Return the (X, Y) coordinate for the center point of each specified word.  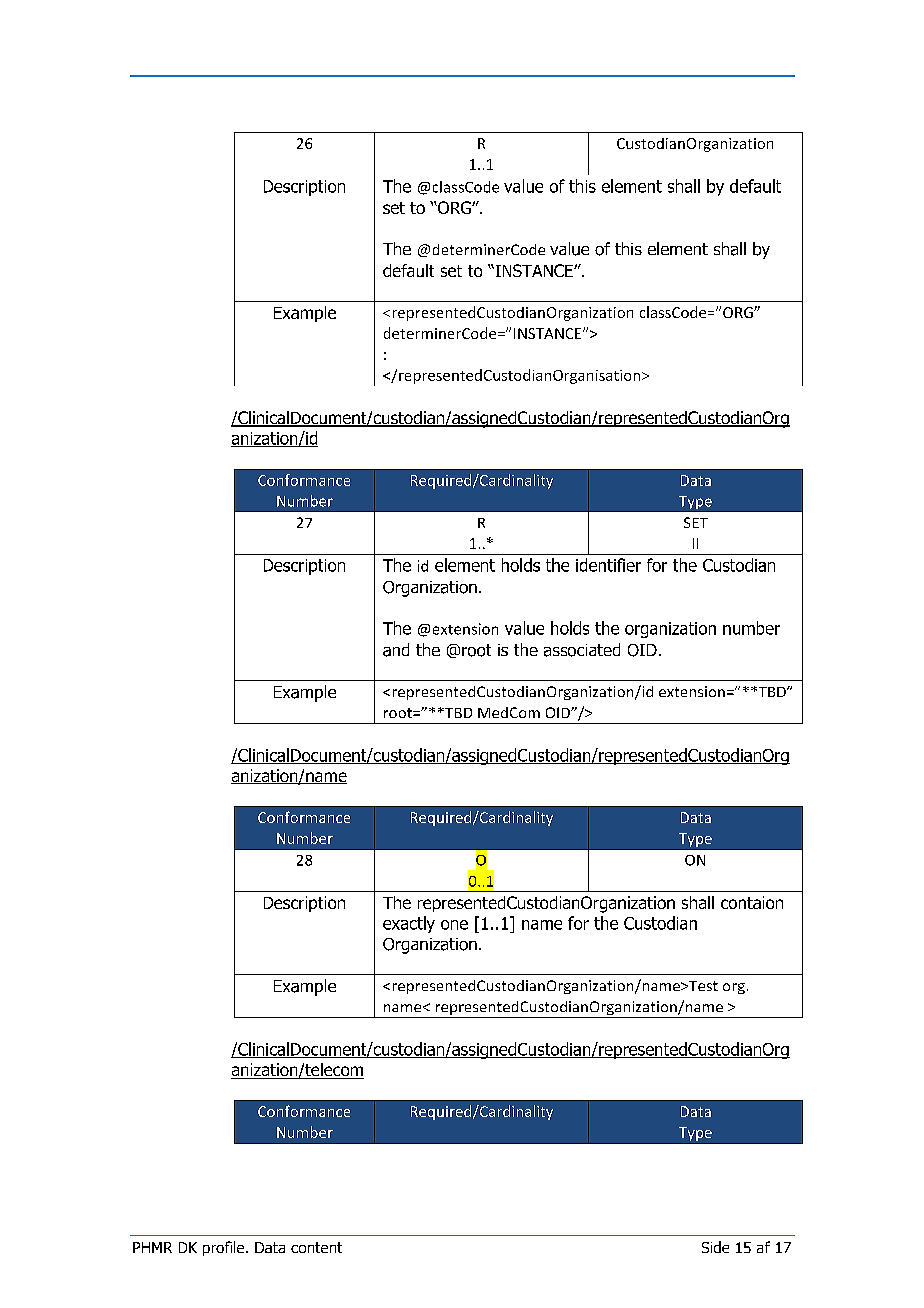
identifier (608, 565)
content (316, 1247)
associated (582, 650)
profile (225, 1248)
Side (715, 1247)
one (454, 925)
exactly (409, 924)
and (396, 650)
